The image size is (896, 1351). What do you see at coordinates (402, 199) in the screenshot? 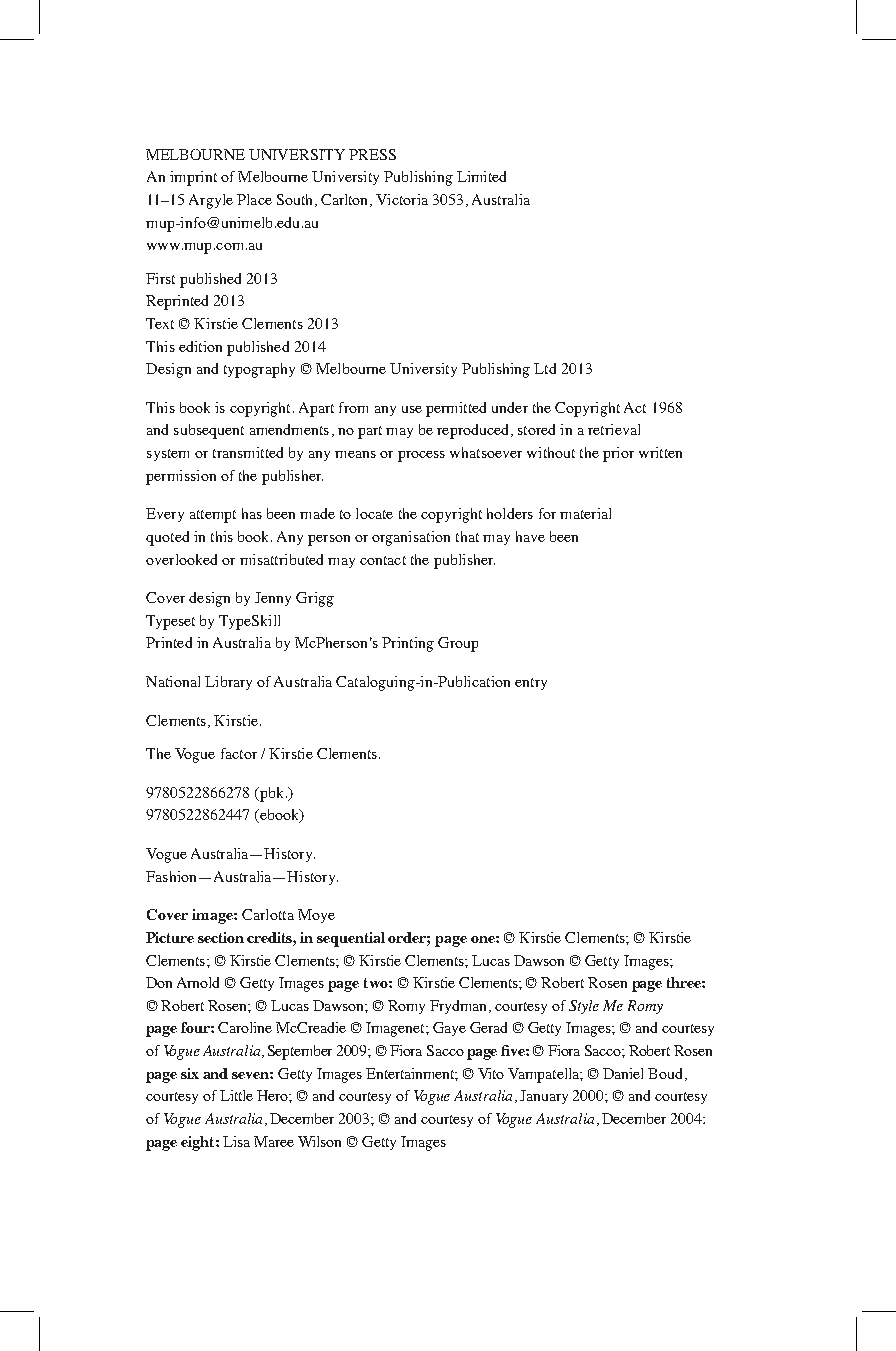
I see `Victoria` at bounding box center [402, 199].
